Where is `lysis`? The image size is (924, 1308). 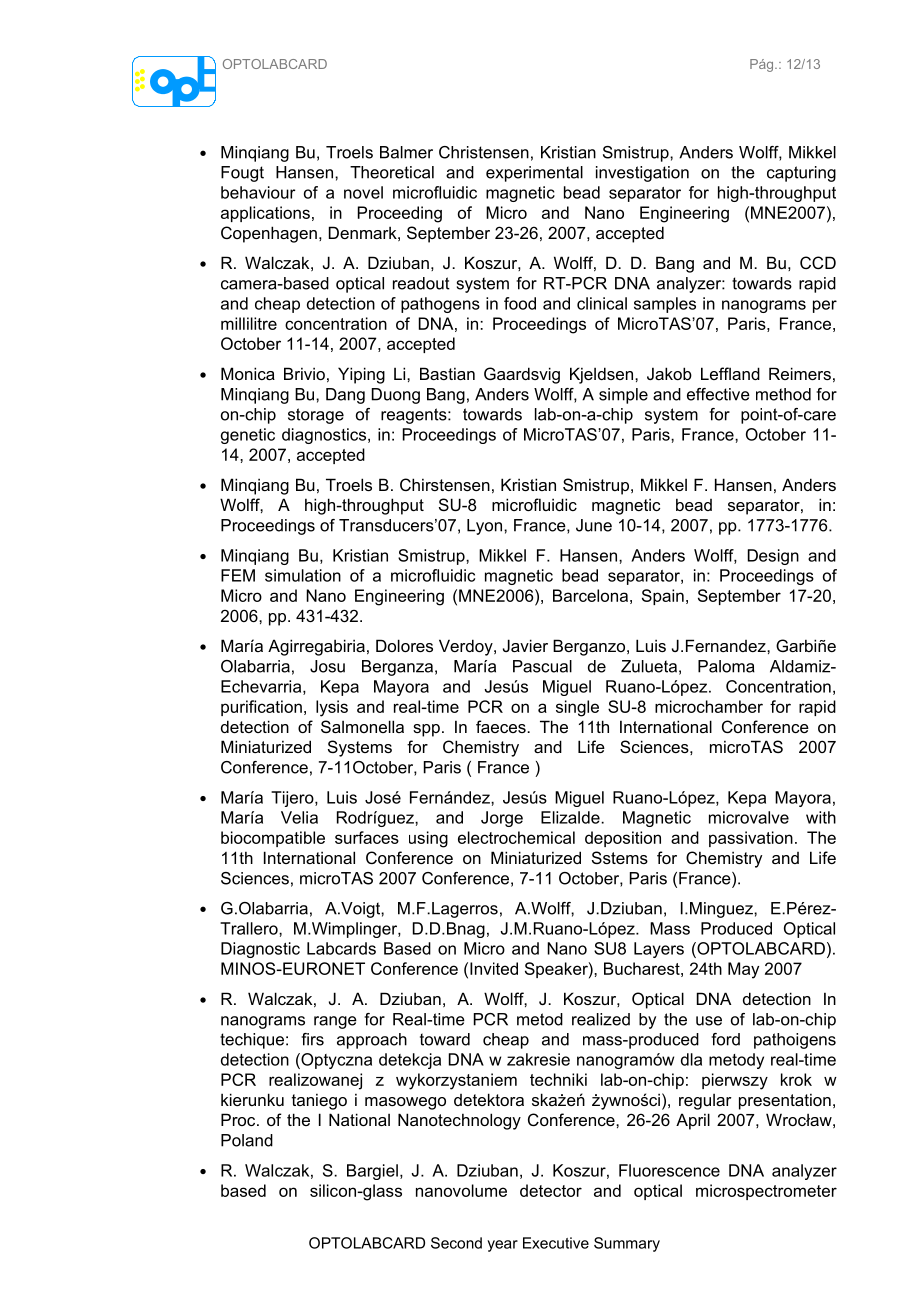
lysis is located at coordinates (332, 708).
